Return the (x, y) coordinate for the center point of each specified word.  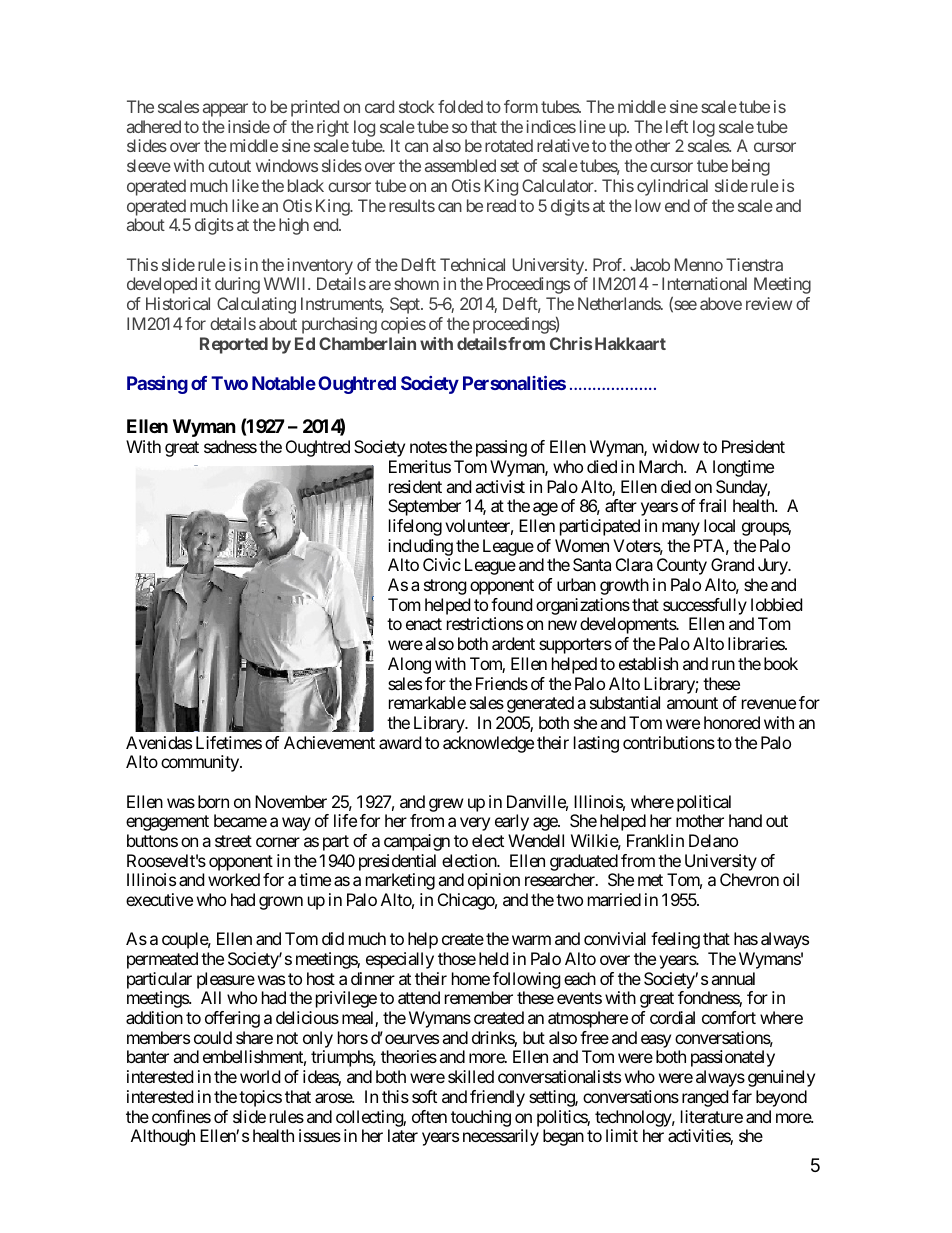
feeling (675, 940)
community (201, 763)
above (721, 303)
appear (225, 110)
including (420, 547)
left (677, 126)
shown (416, 283)
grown (281, 903)
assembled (460, 165)
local (719, 525)
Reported (234, 345)
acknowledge (488, 744)
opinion (494, 881)
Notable (284, 383)
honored (732, 722)
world (260, 1076)
